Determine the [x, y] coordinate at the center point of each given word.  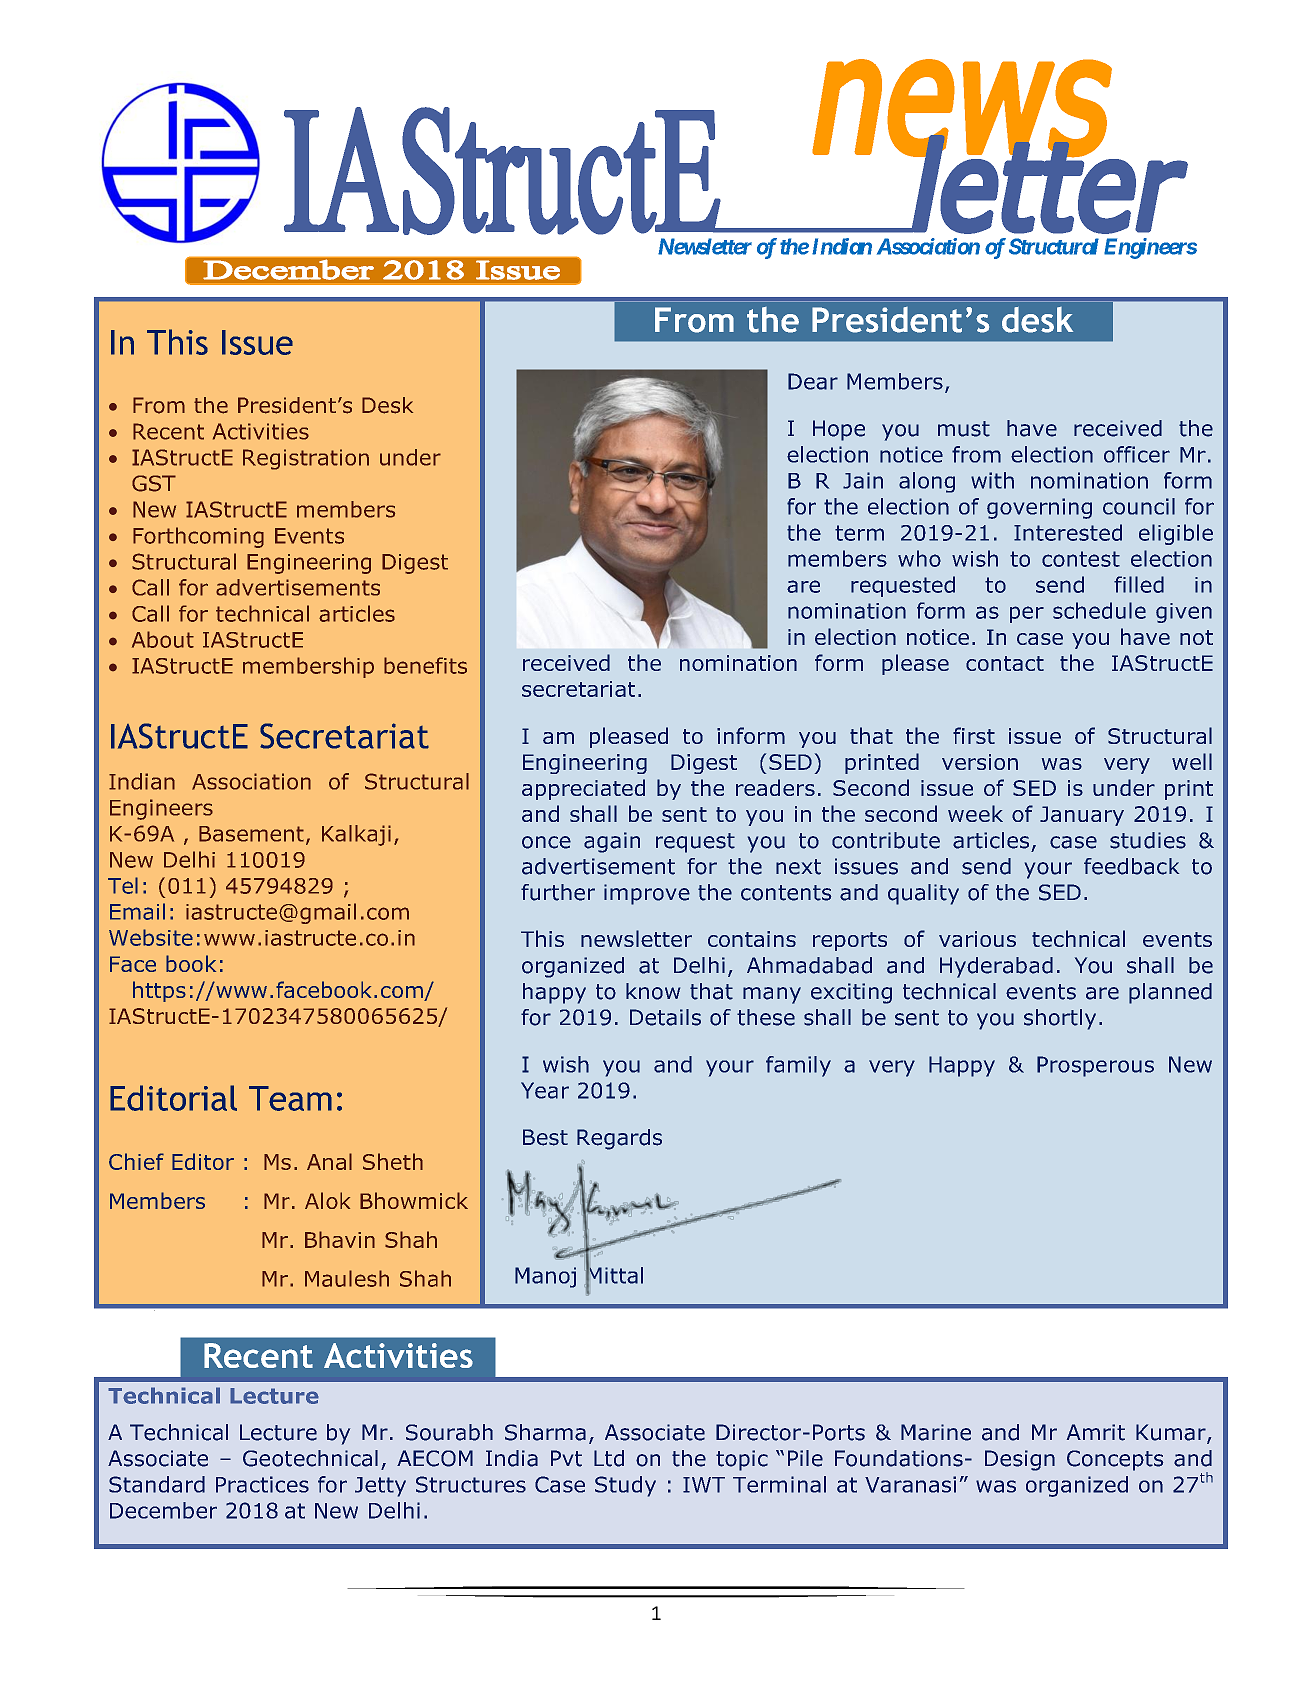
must [964, 429]
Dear [813, 381]
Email [137, 911]
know [653, 991]
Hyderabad [996, 967]
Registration [306, 459]
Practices [262, 1484]
